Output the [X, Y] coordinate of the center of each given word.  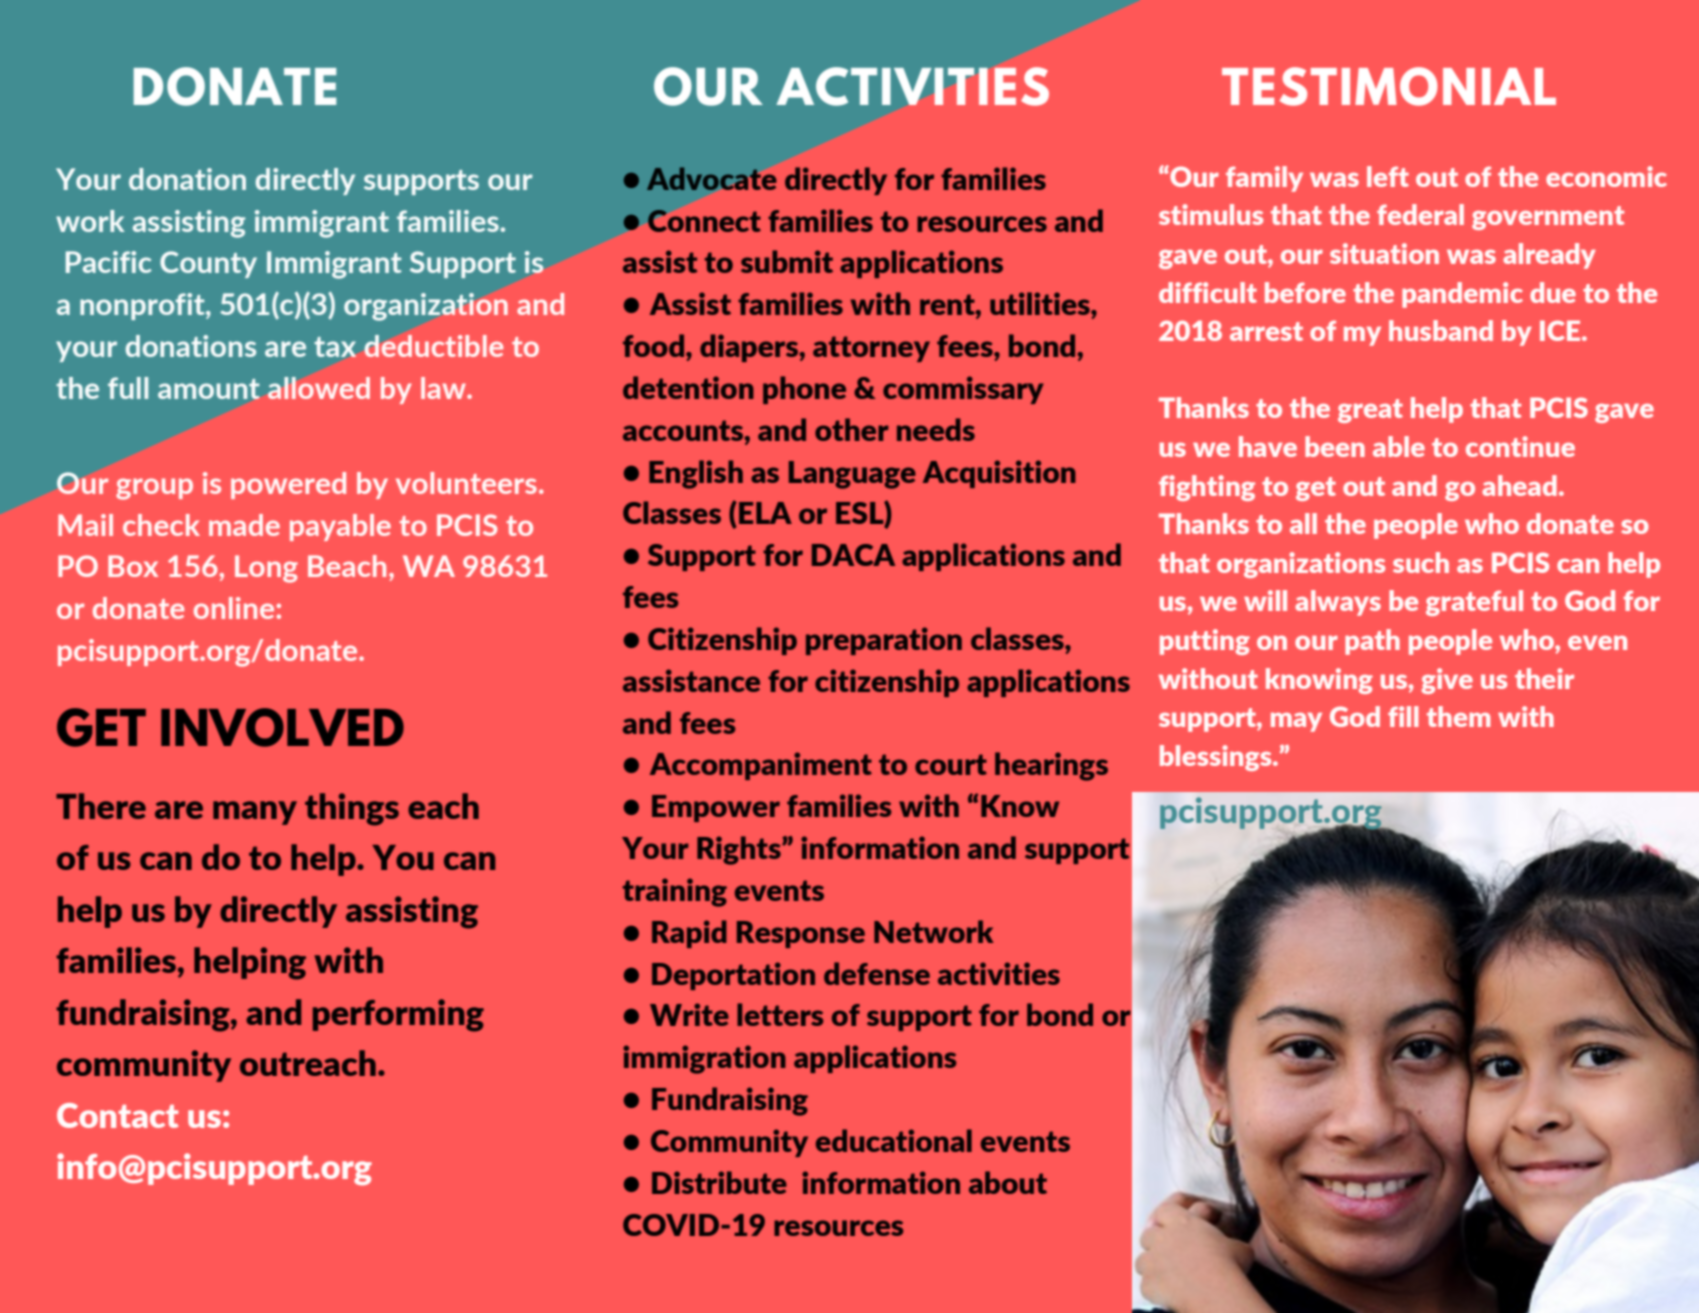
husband [1441, 330]
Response [801, 934]
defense [877, 973]
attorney [871, 349]
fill [1403, 716]
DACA [853, 555]
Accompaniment [761, 766]
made [244, 525]
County [208, 264]
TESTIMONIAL [1389, 86]
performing [398, 1015]
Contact [118, 1115]
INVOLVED [282, 727]
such [1421, 562]
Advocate [711, 178]
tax [335, 347]
